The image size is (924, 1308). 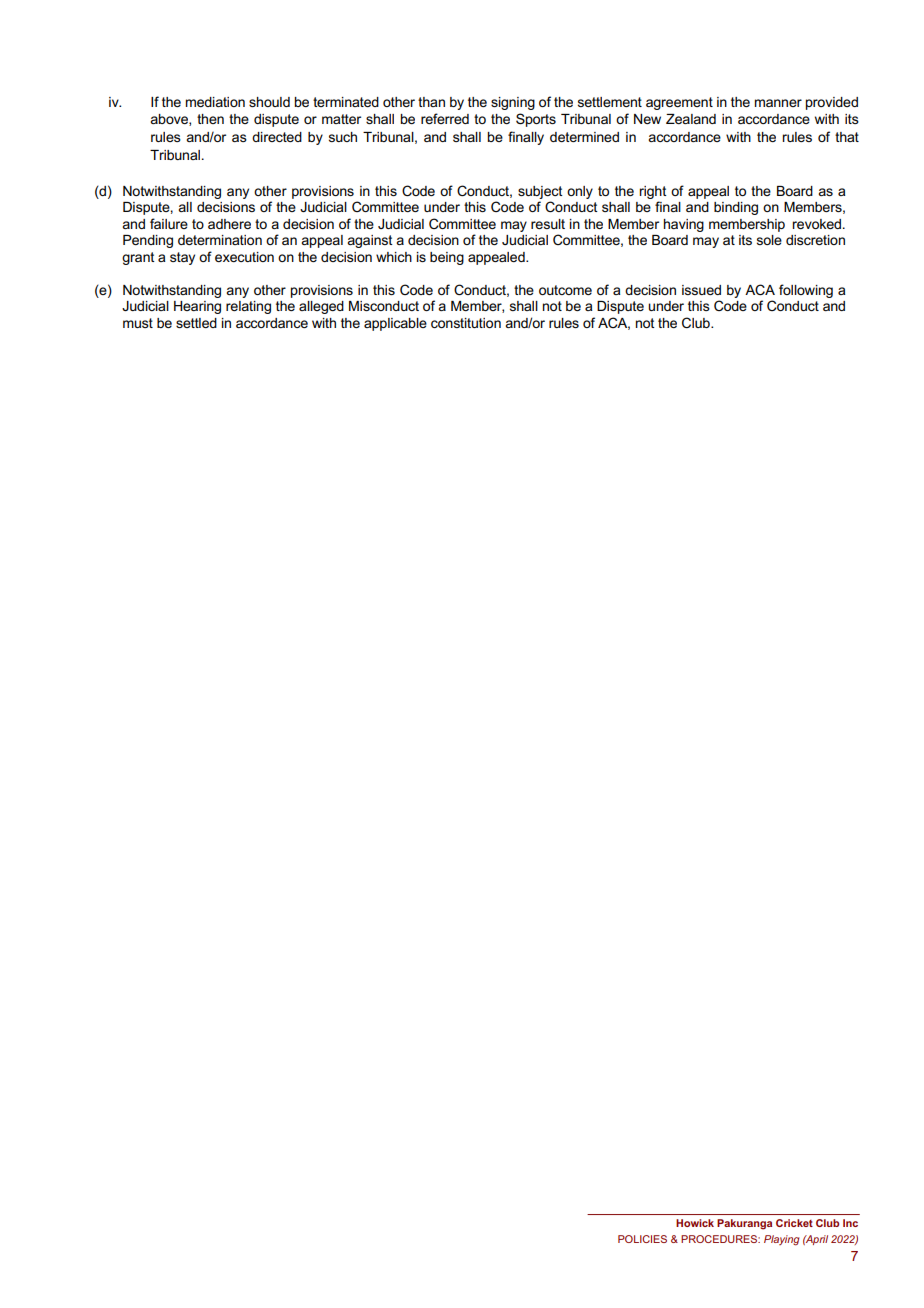 I want to click on settled, so click(x=196, y=323).
